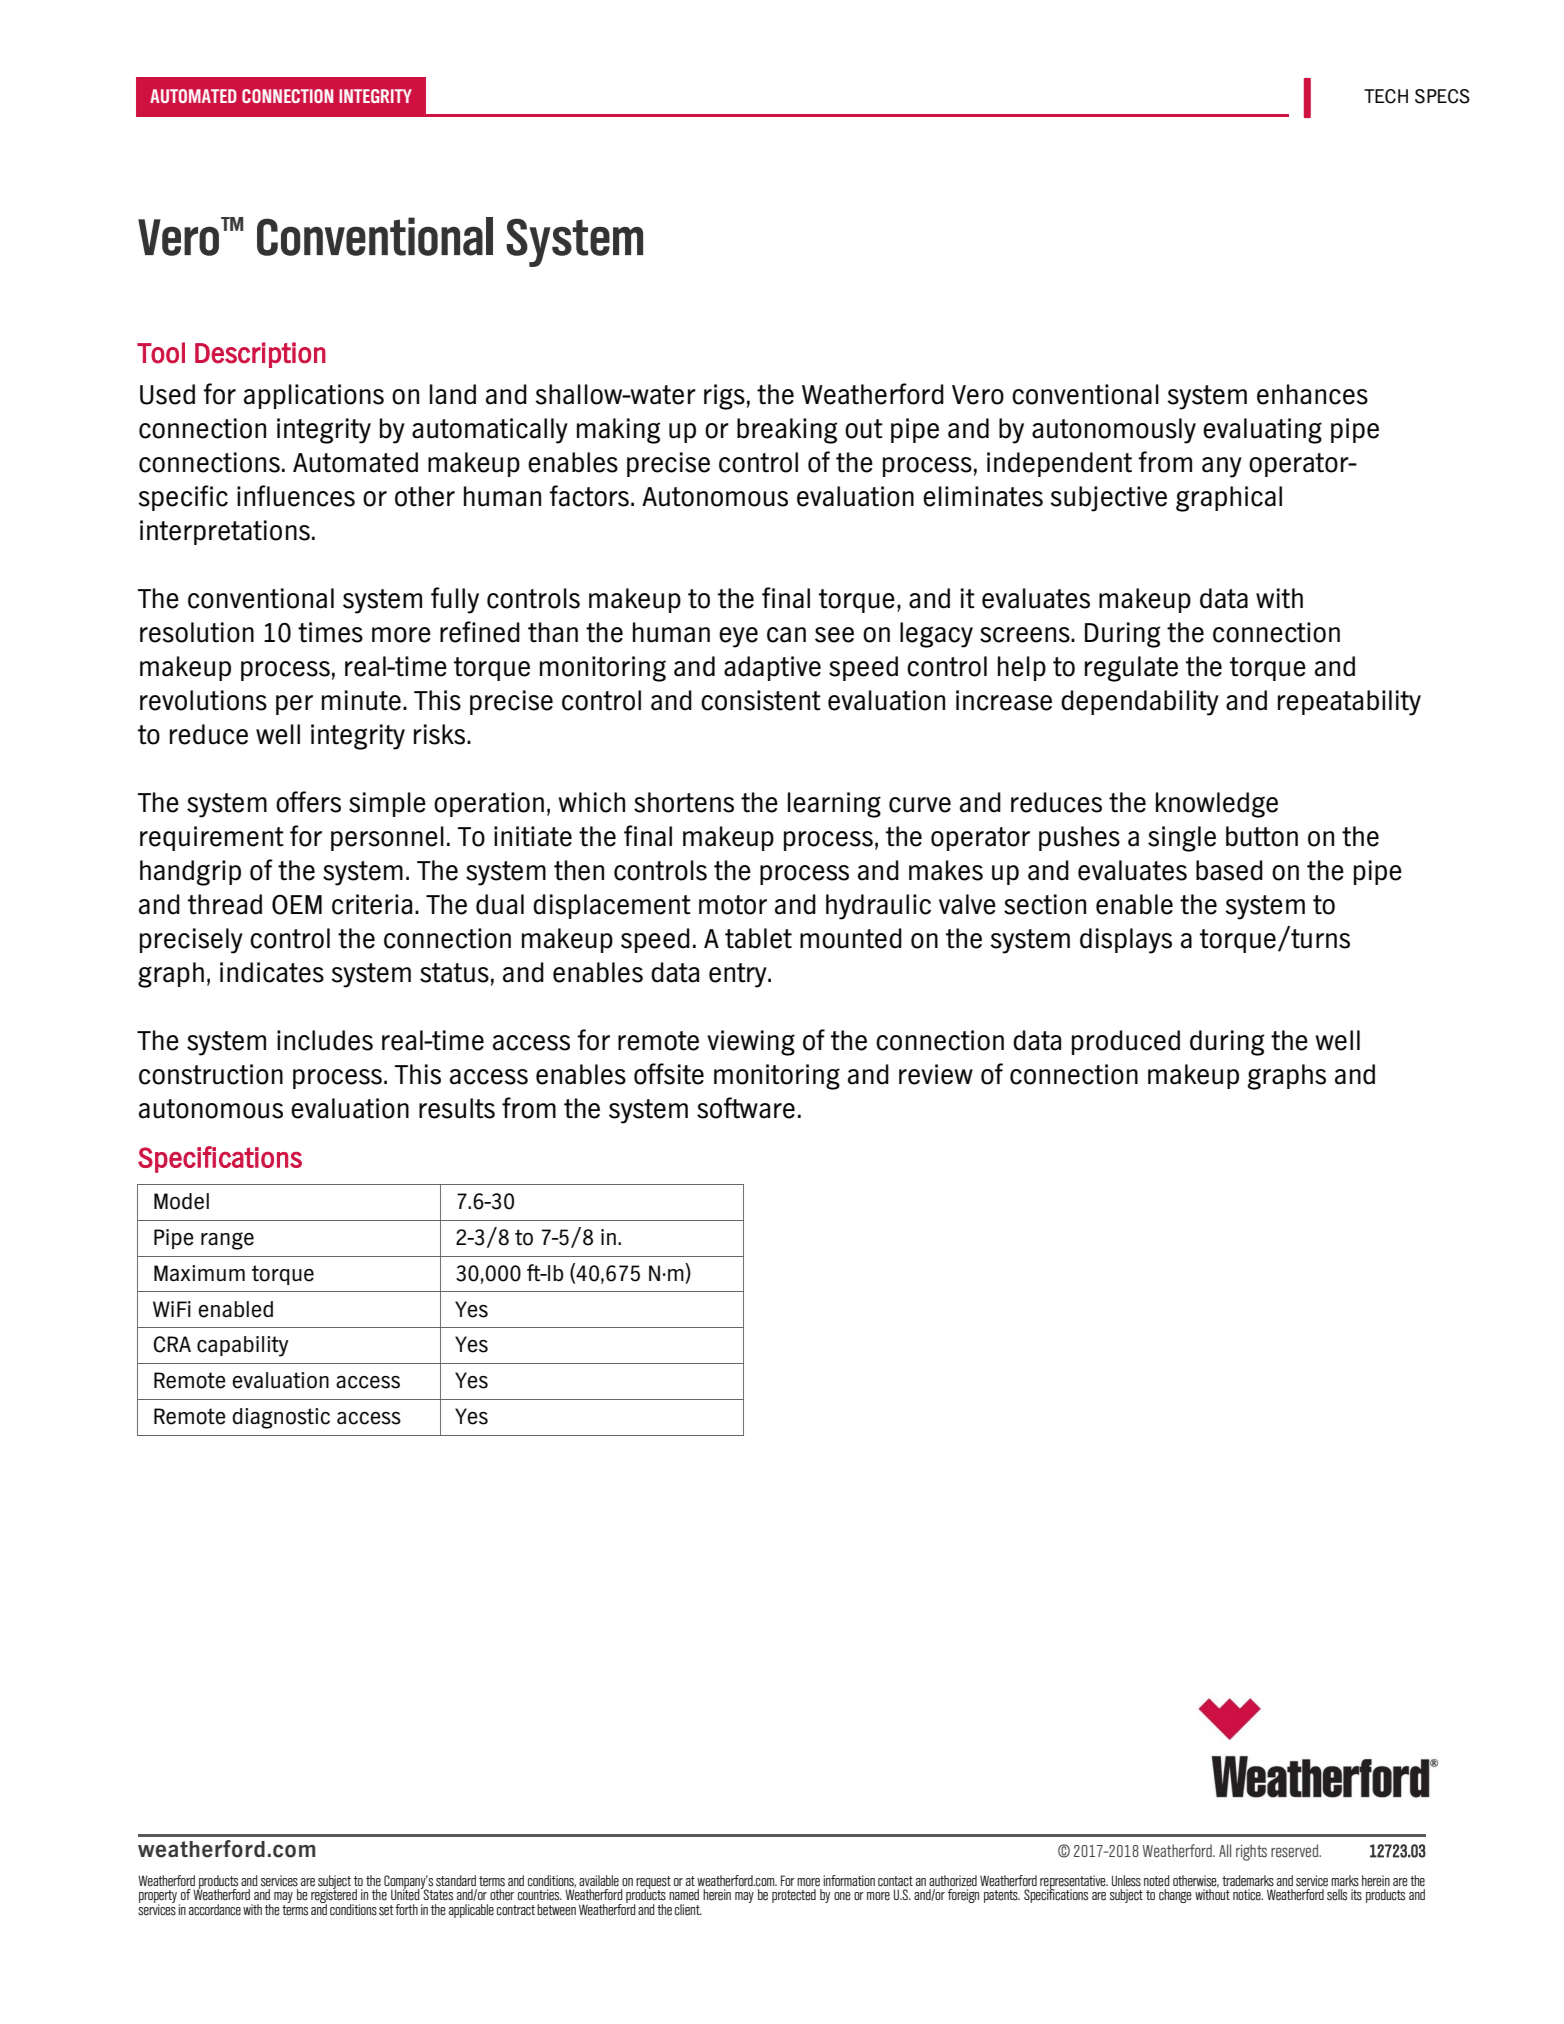 Image resolution: width=1564 pixels, height=2024 pixels. I want to click on set, so click(386, 1910).
